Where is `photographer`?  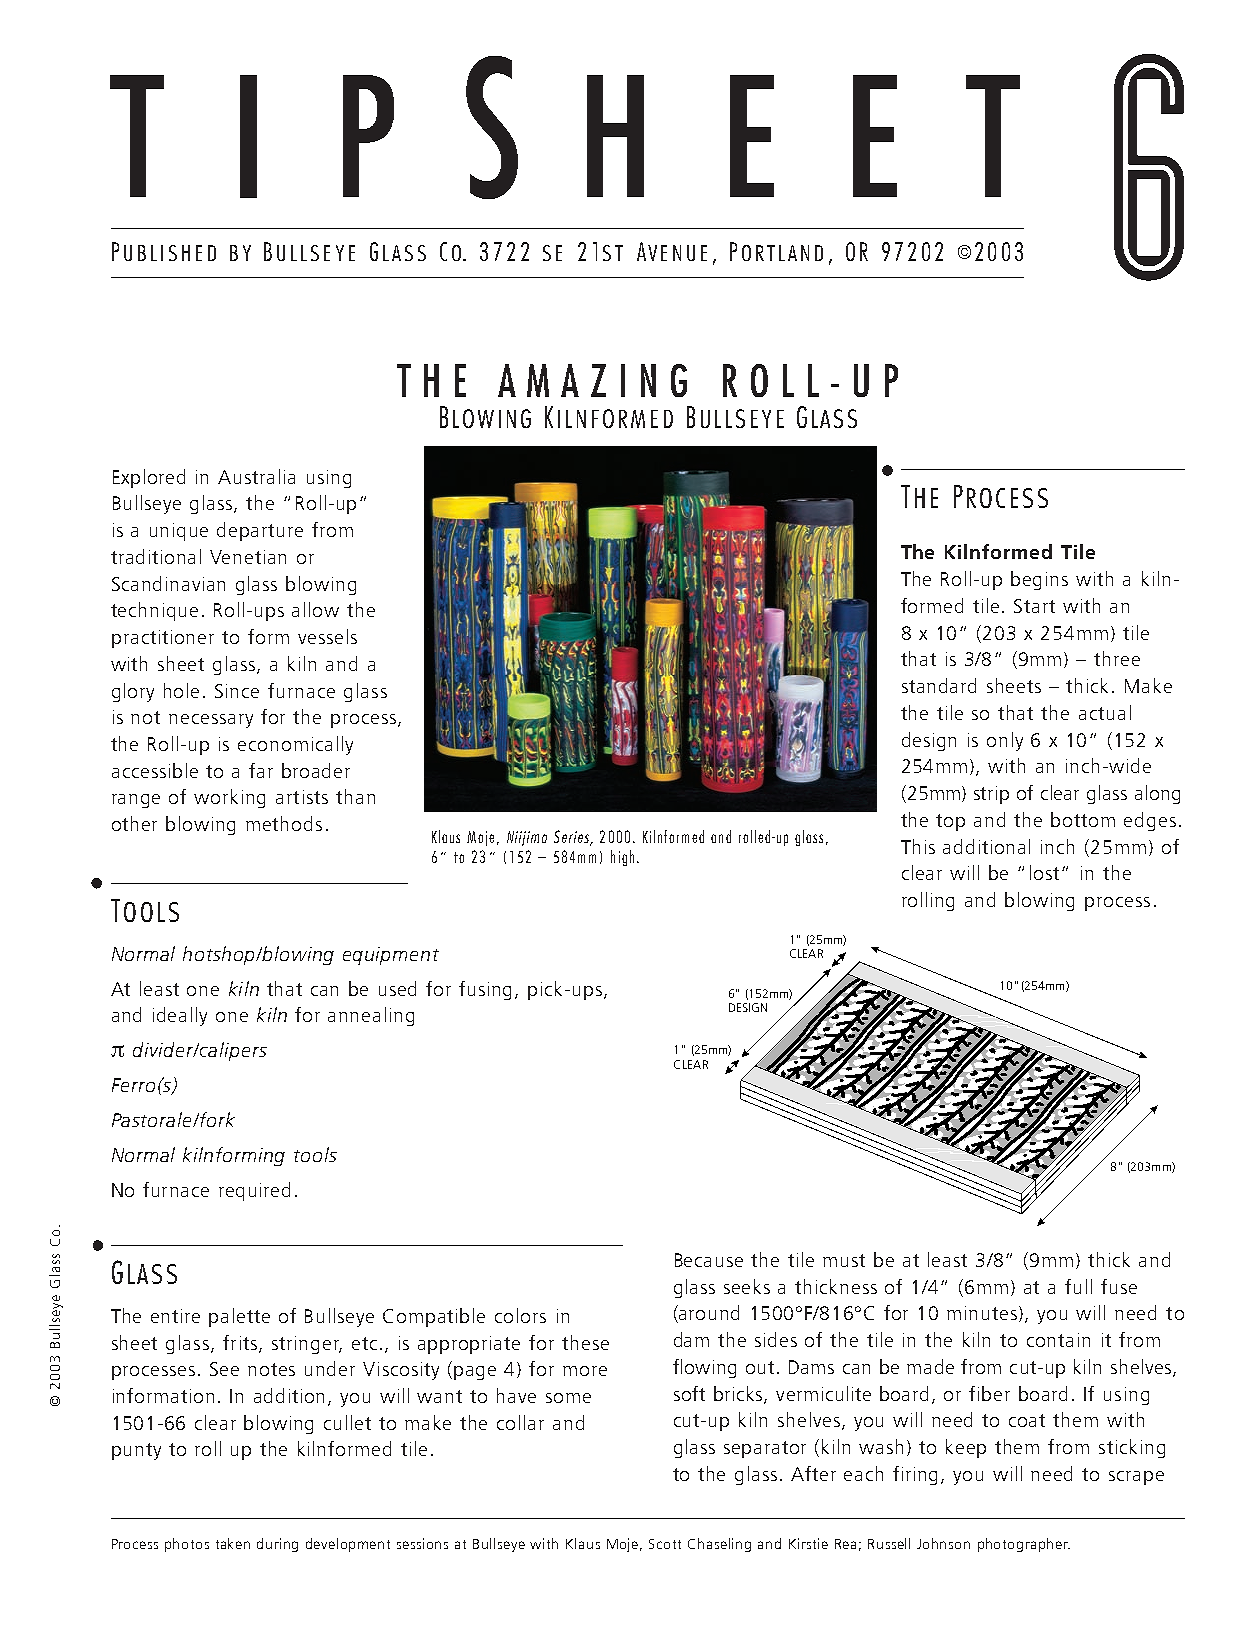
photographer is located at coordinates (1024, 1545).
